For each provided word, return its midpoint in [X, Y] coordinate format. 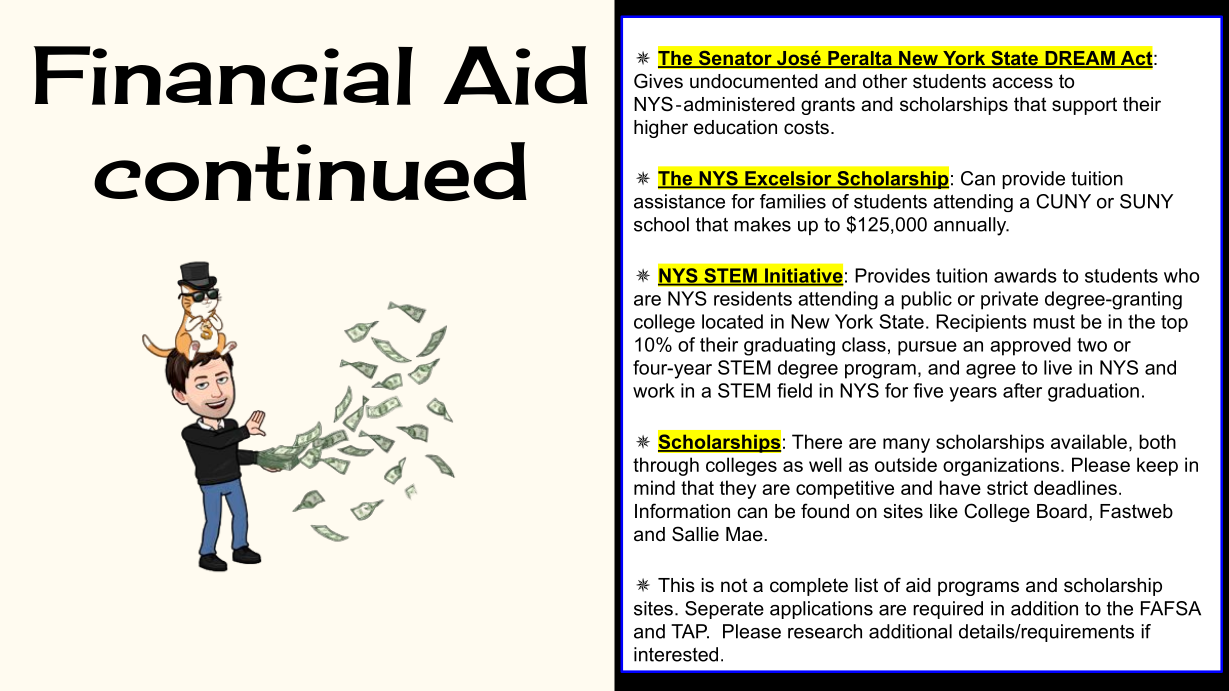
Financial [223, 75]
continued [310, 171]
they [738, 489]
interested [676, 654]
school [661, 224]
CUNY [1063, 201]
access [1022, 83]
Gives [658, 81]
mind [654, 487]
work [654, 390]
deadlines [1075, 487]
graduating [789, 346]
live [1058, 367]
